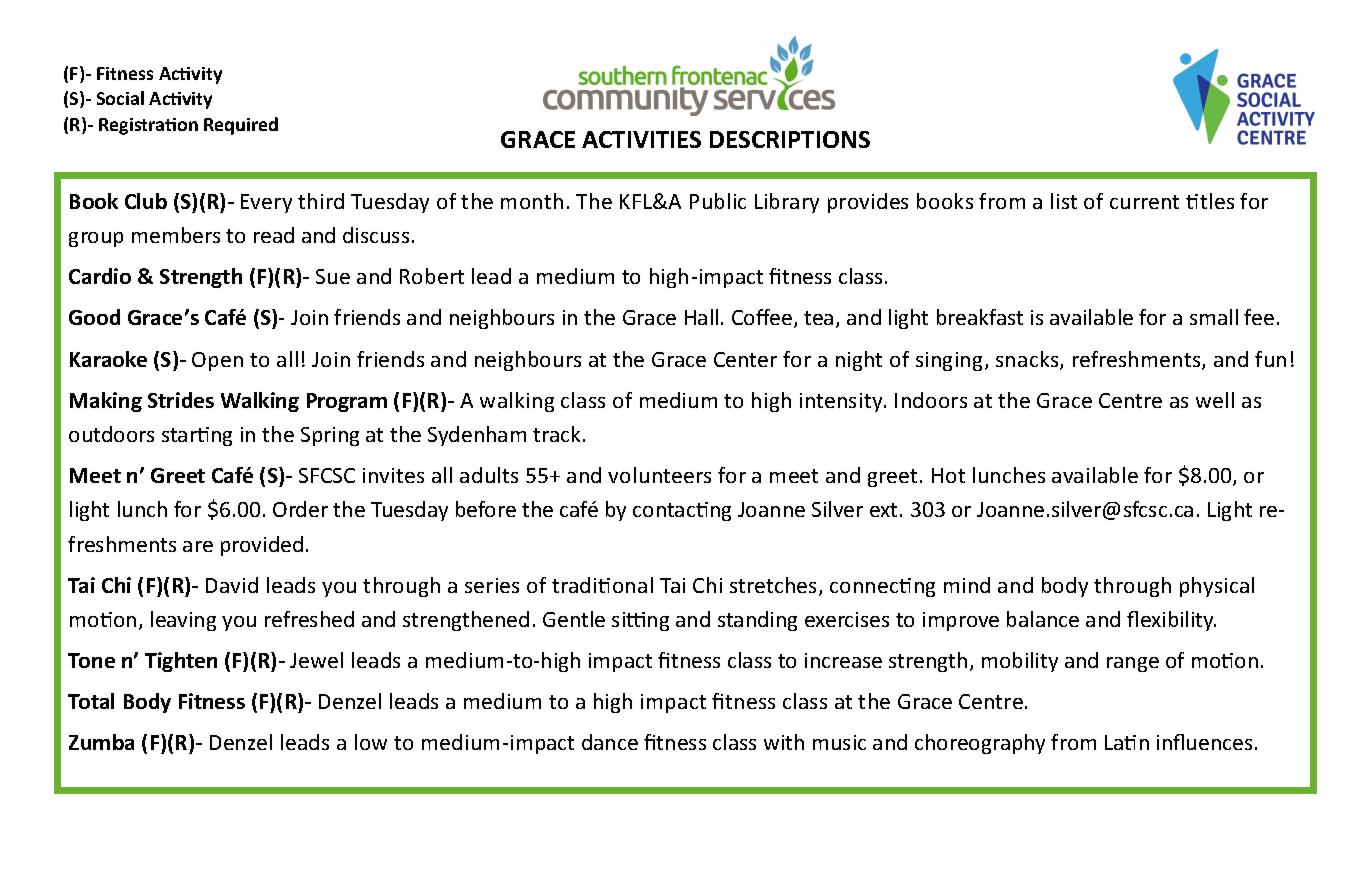  I want to click on small, so click(1214, 317).
